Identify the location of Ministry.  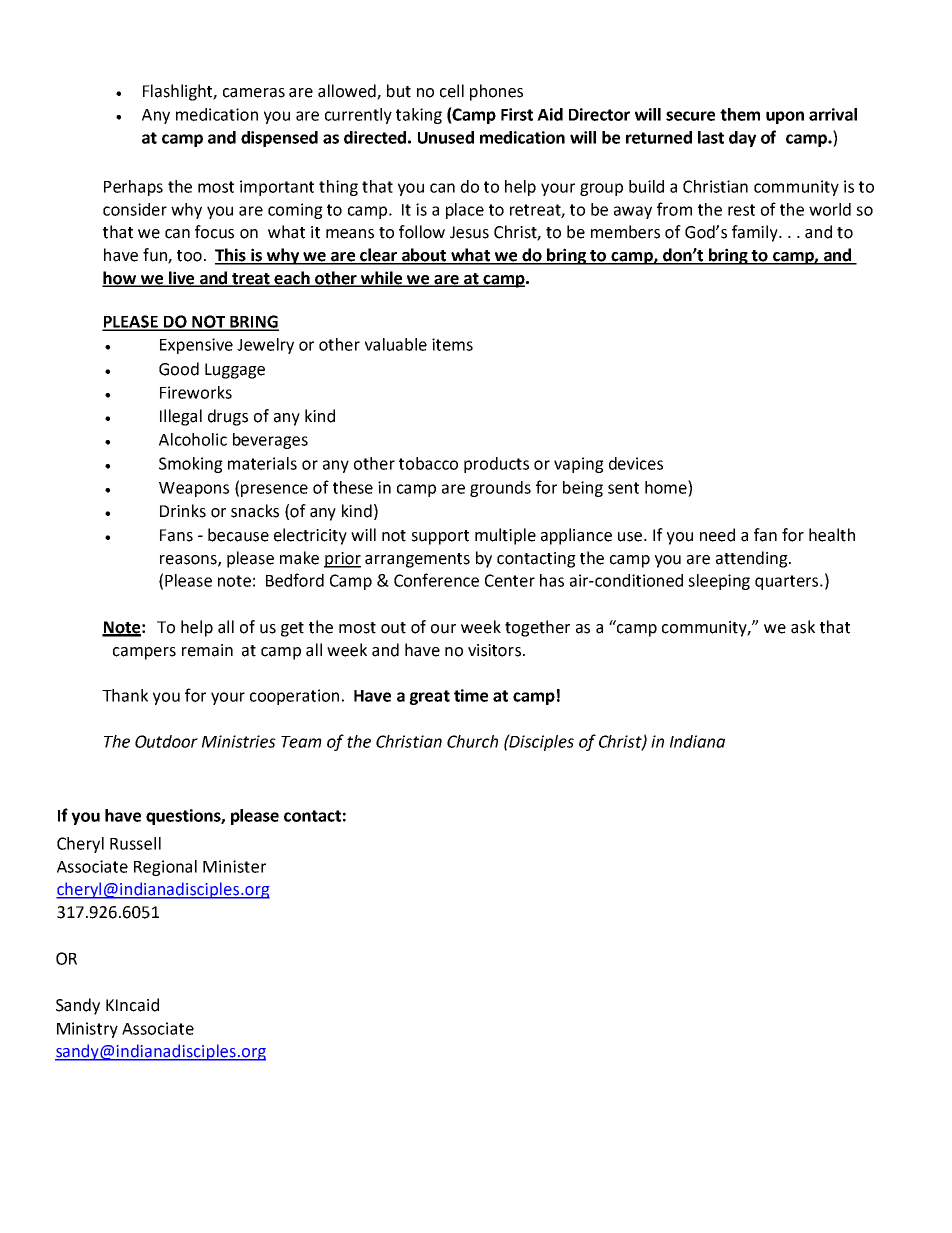
(87, 1030).
